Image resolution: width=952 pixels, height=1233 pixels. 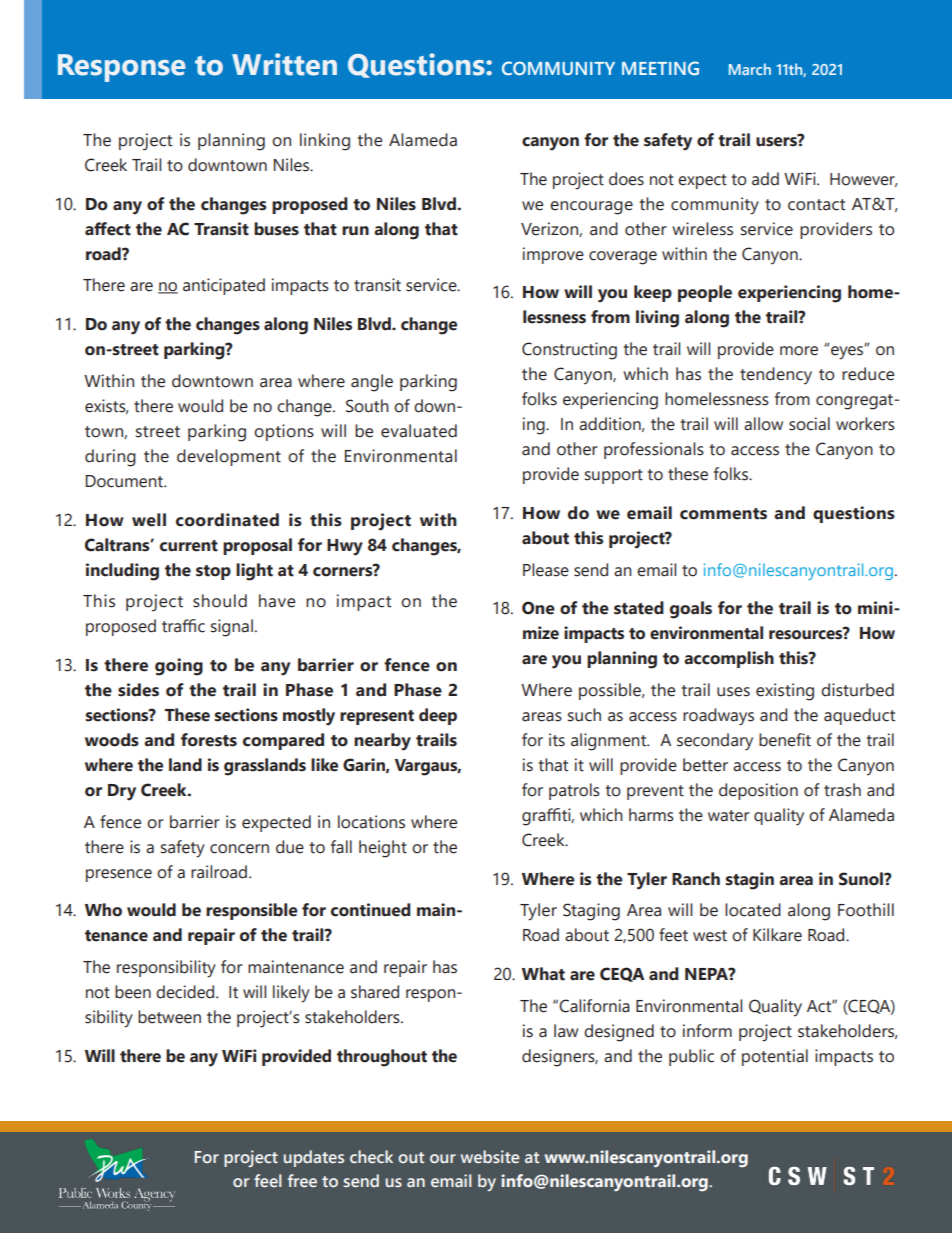 I want to click on located, so click(x=753, y=910).
